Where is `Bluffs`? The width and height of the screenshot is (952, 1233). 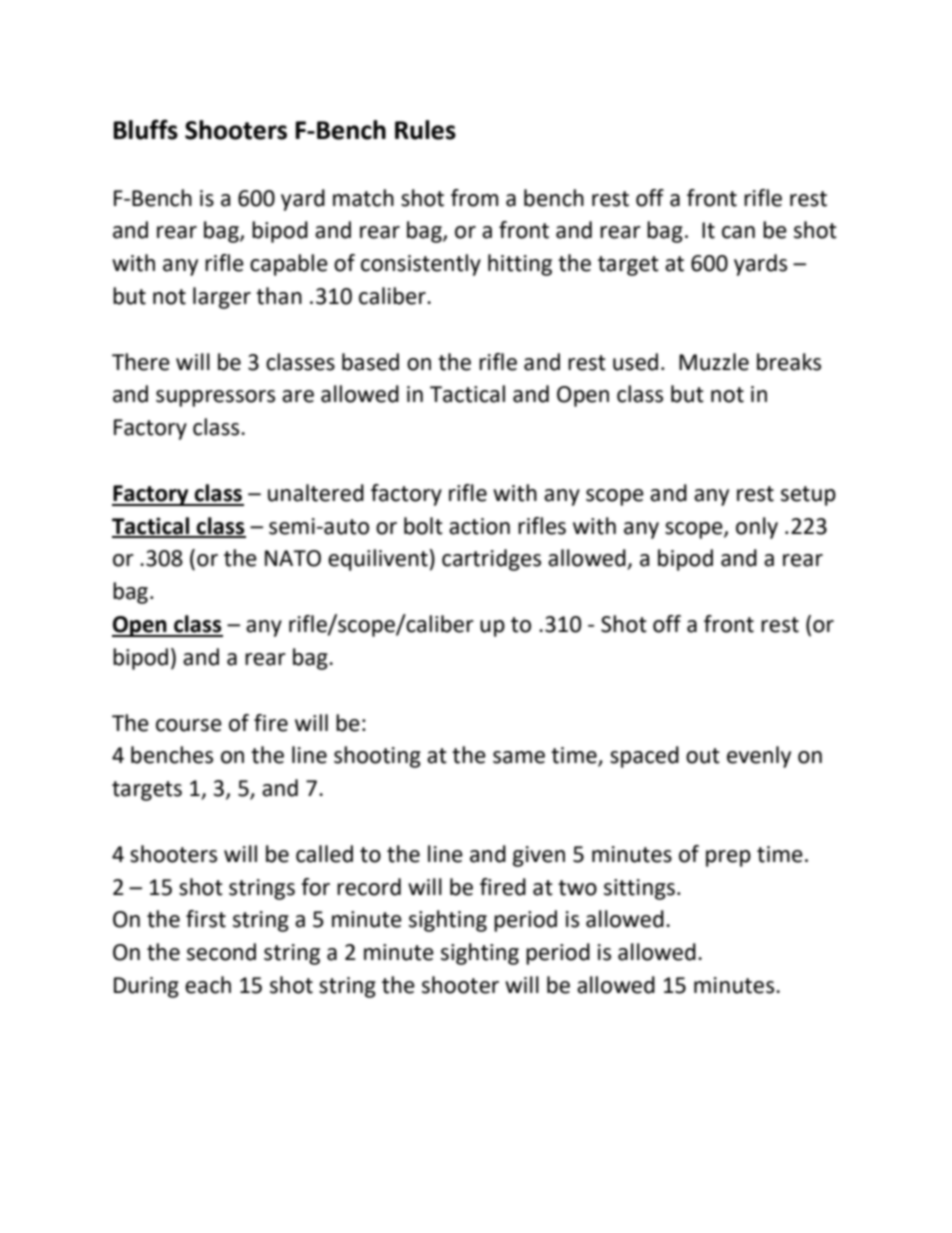
Bluffs is located at coordinates (145, 129).
